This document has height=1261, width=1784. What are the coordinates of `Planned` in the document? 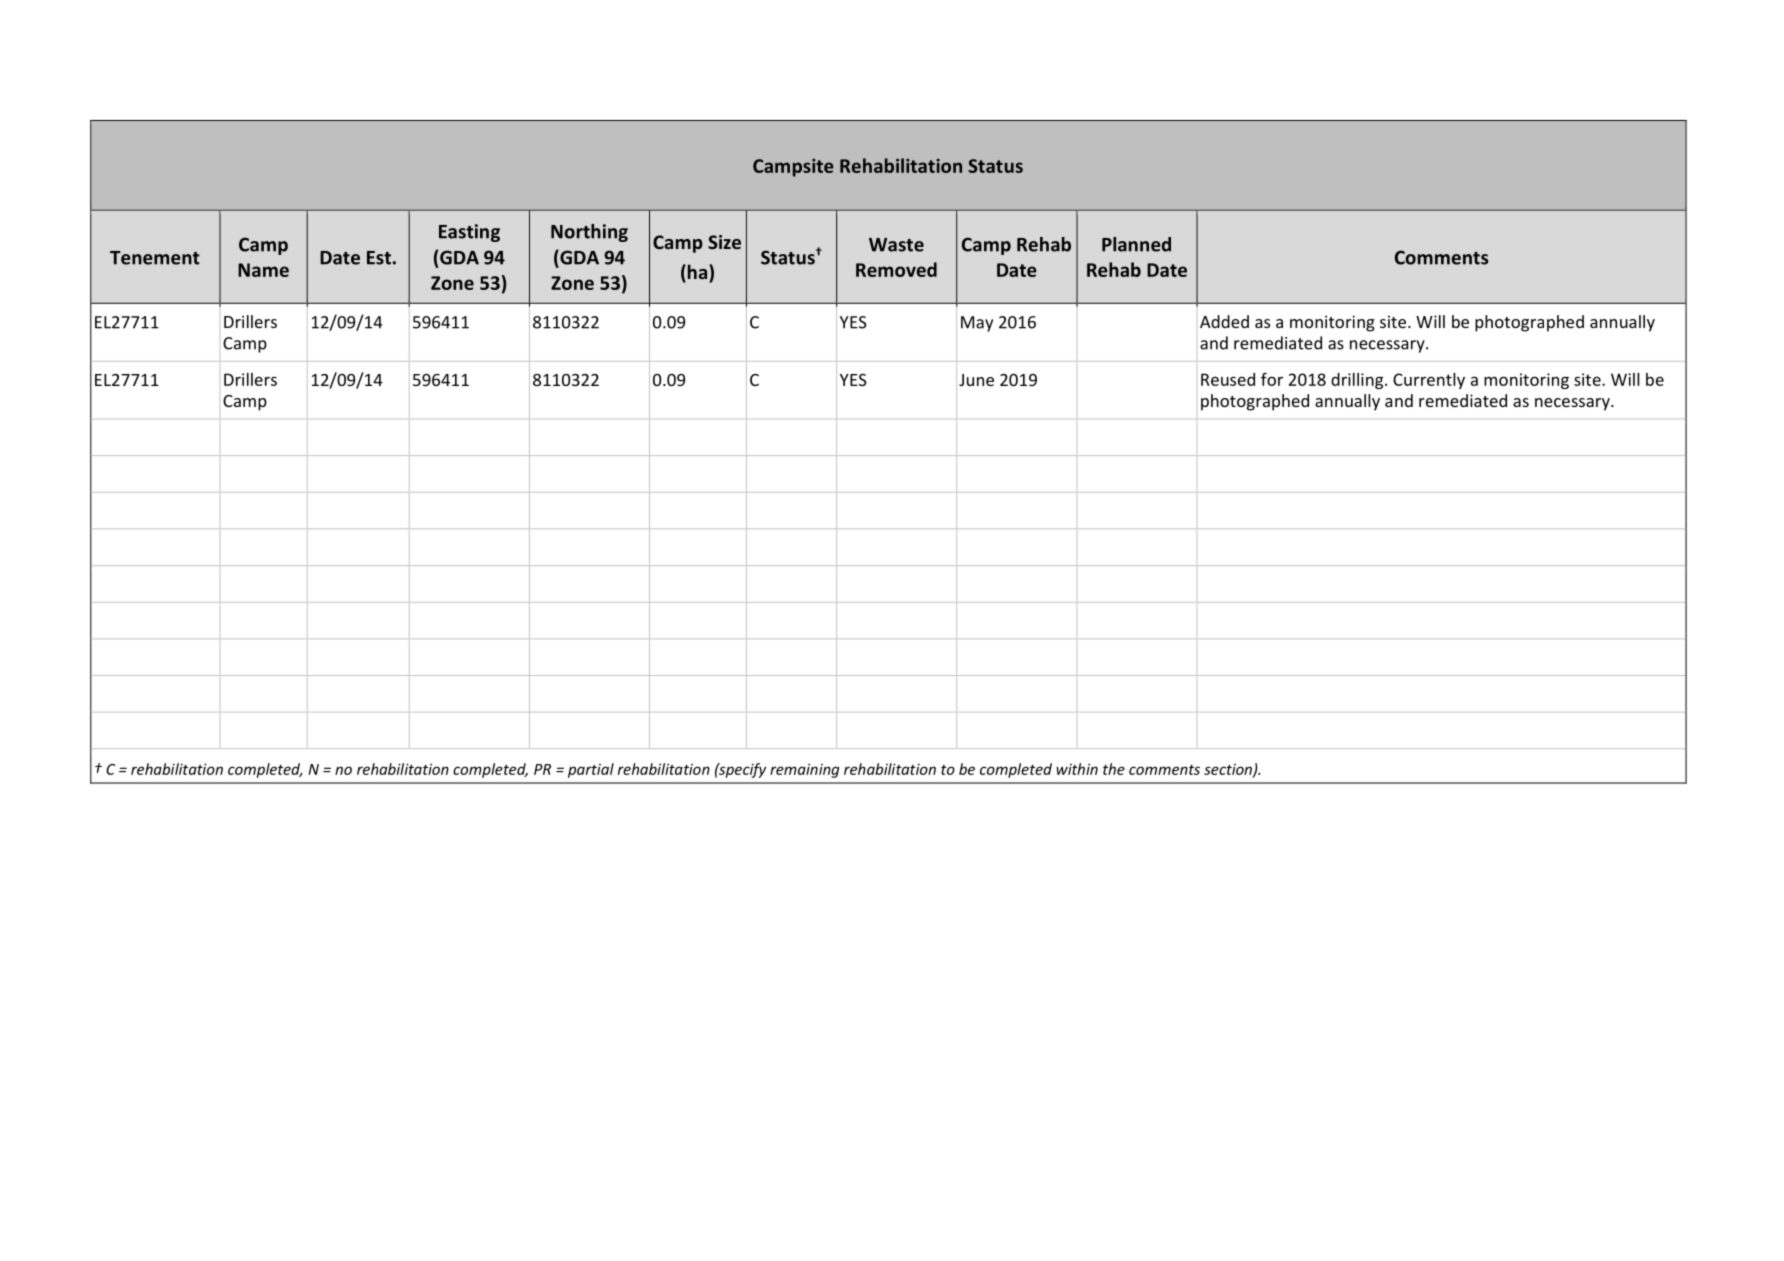 It's located at (1136, 244).
